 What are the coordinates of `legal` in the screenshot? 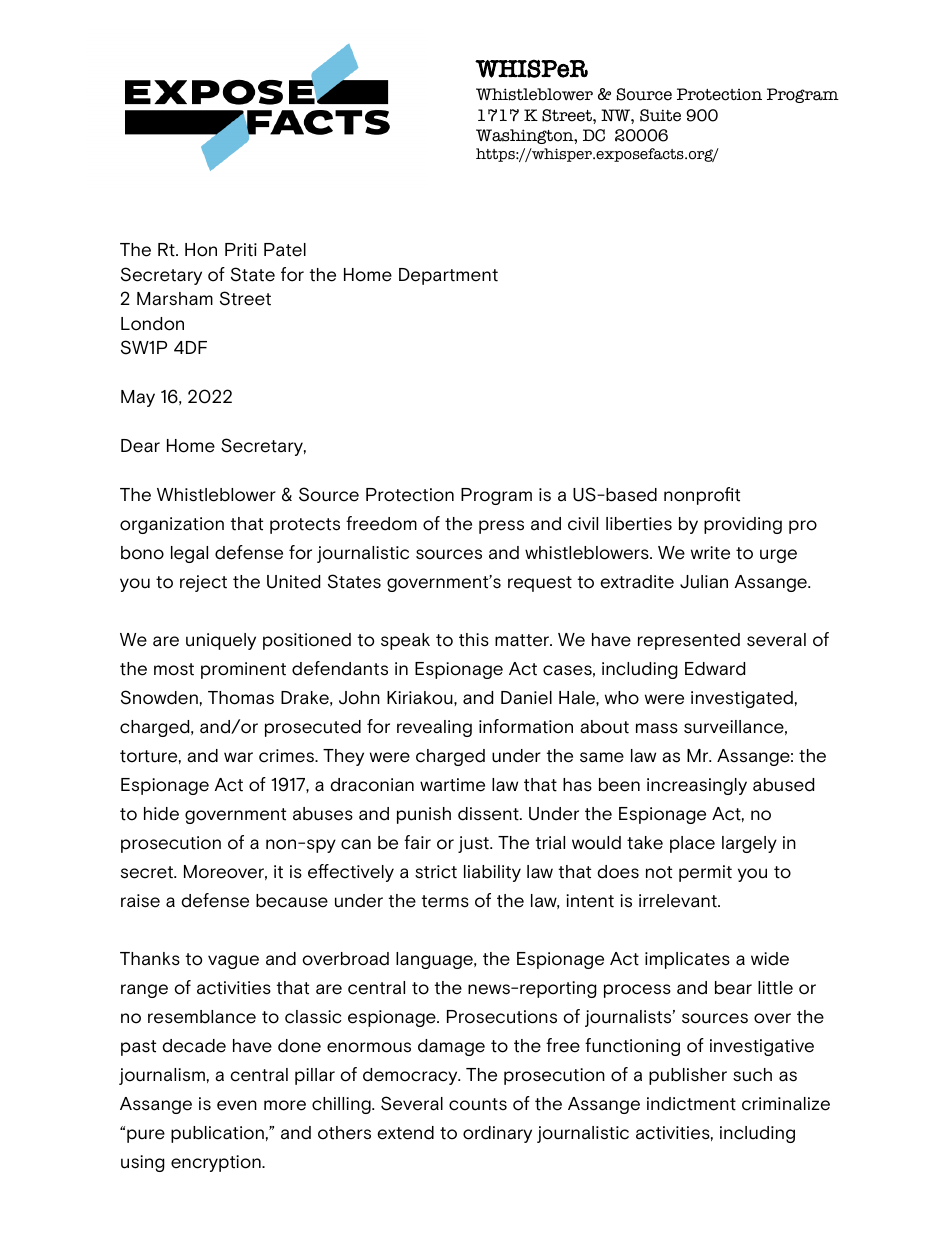 It's located at (189, 554).
